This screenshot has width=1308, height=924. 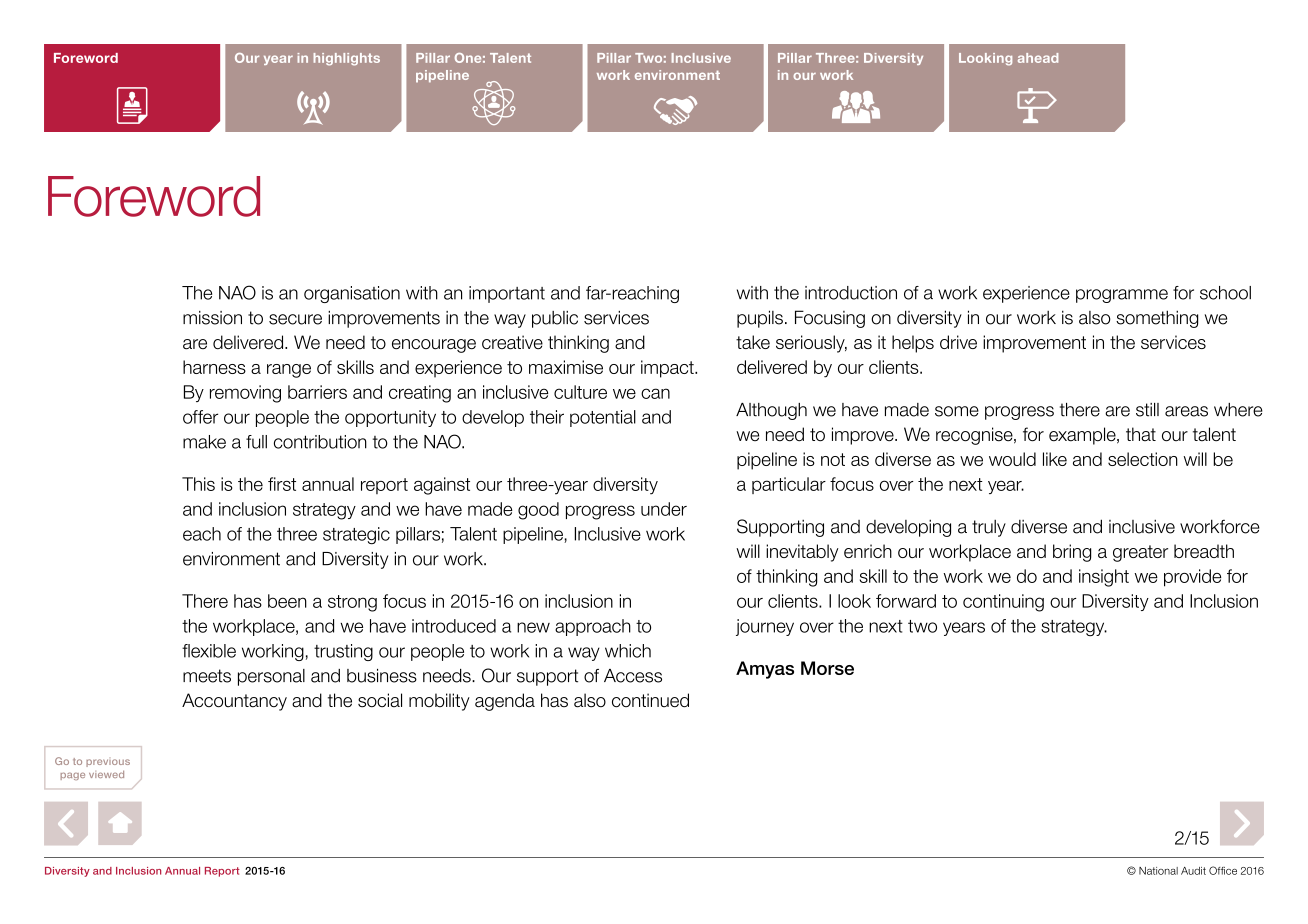 I want to click on drive, so click(x=958, y=342).
